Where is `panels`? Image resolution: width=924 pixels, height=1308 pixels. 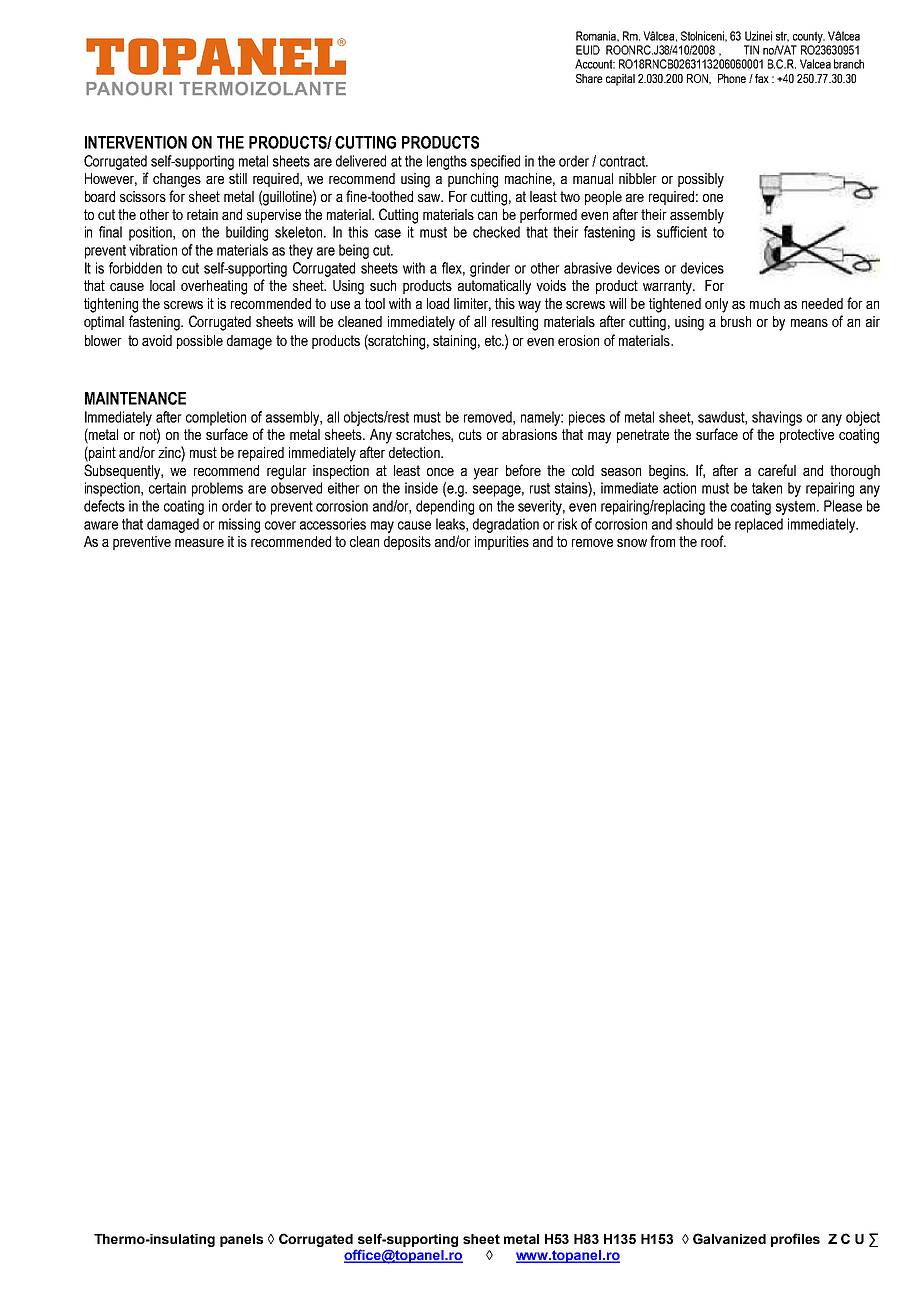 panels is located at coordinates (241, 1240).
